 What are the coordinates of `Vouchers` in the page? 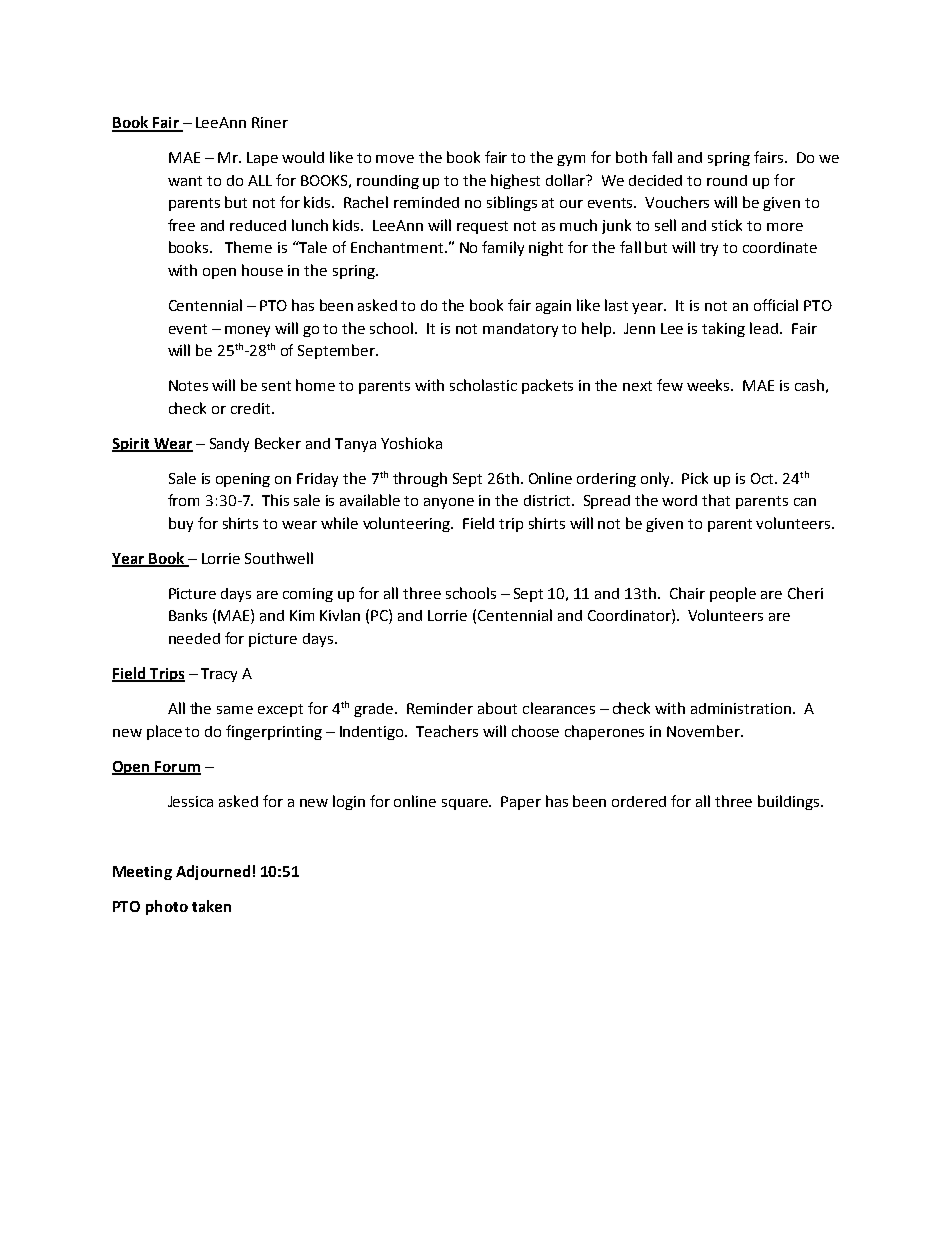 It's located at (677, 202).
